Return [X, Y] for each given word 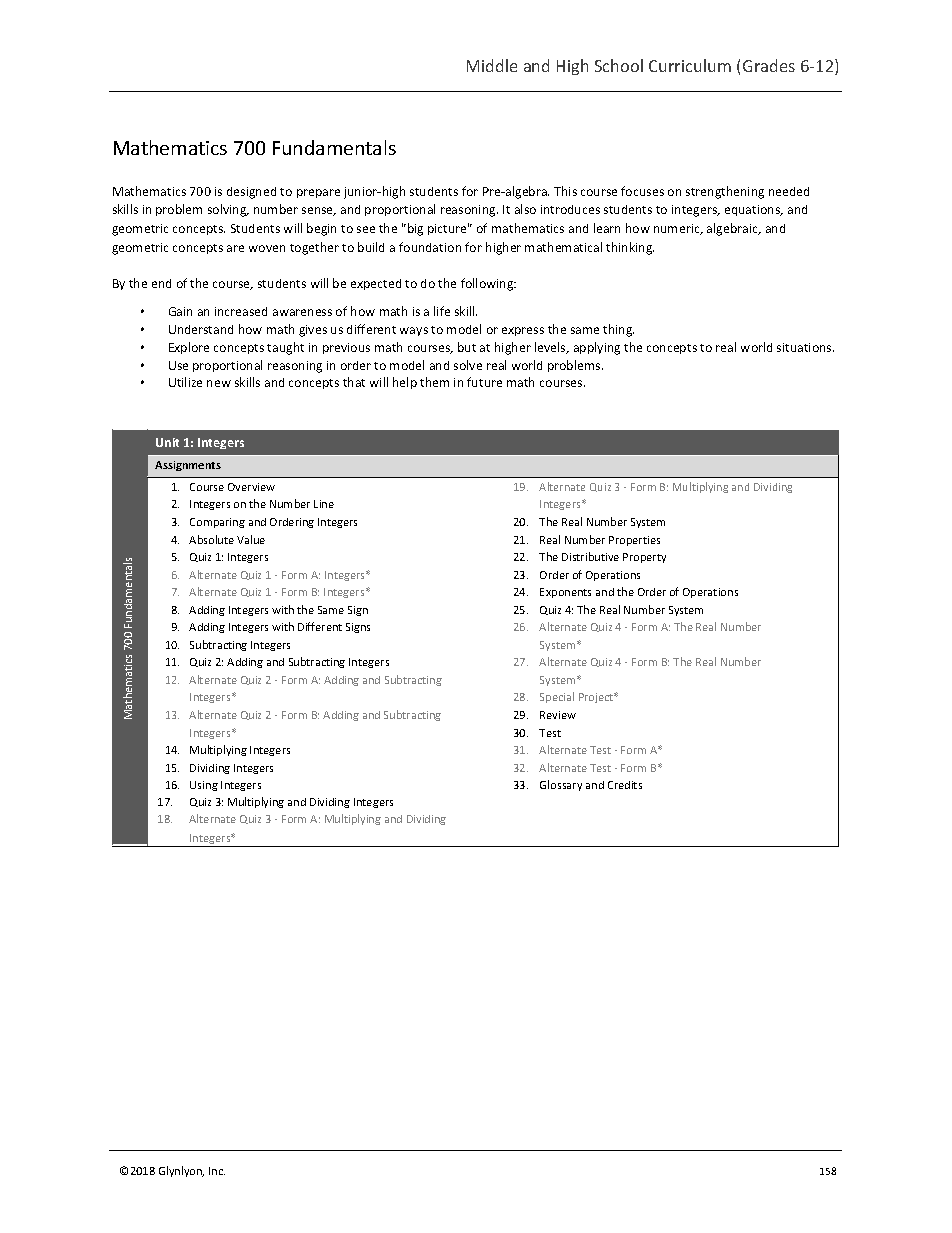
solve [468, 365]
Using [204, 786]
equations [754, 210]
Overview [251, 487]
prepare [318, 193]
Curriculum [690, 65]
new [219, 383]
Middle [492, 65]
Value [251, 539]
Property [644, 558]
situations [805, 347]
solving [228, 210]
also [525, 209]
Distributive [590, 556]
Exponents [565, 593]
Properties [634, 541]
